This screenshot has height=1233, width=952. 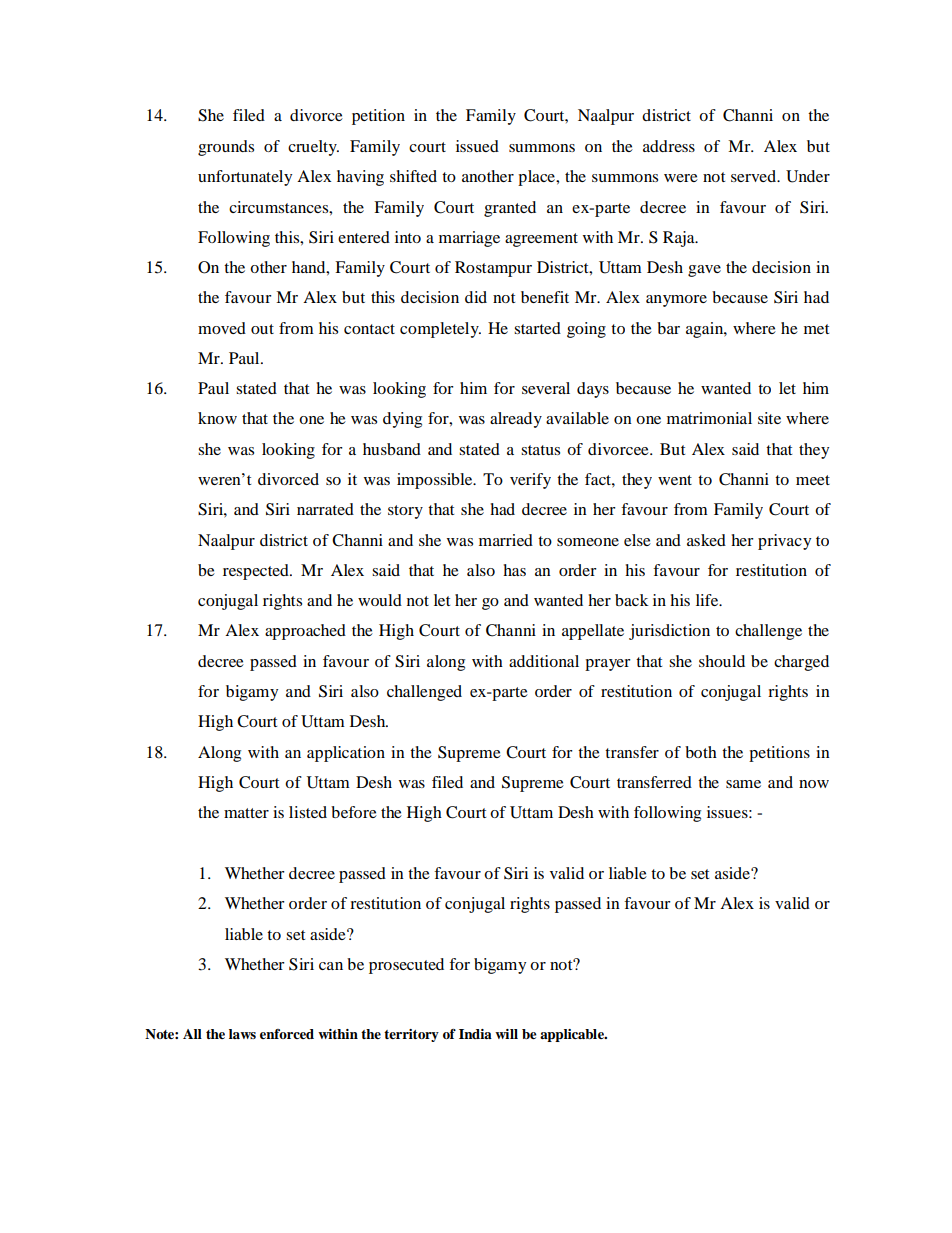 What do you see at coordinates (514, 570) in the screenshot?
I see `has` at bounding box center [514, 570].
